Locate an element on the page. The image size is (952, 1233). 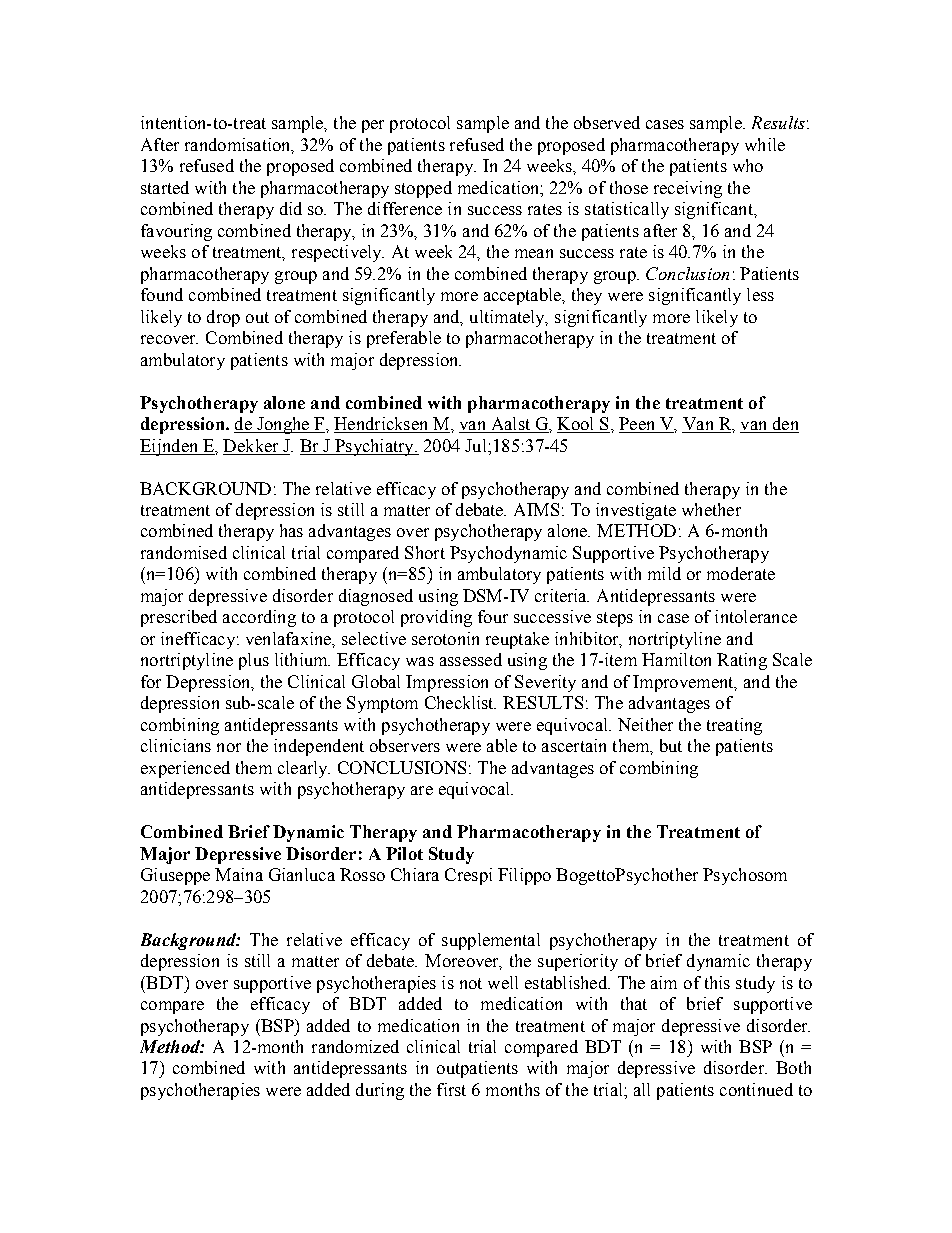
randomized is located at coordinates (355, 1046).
